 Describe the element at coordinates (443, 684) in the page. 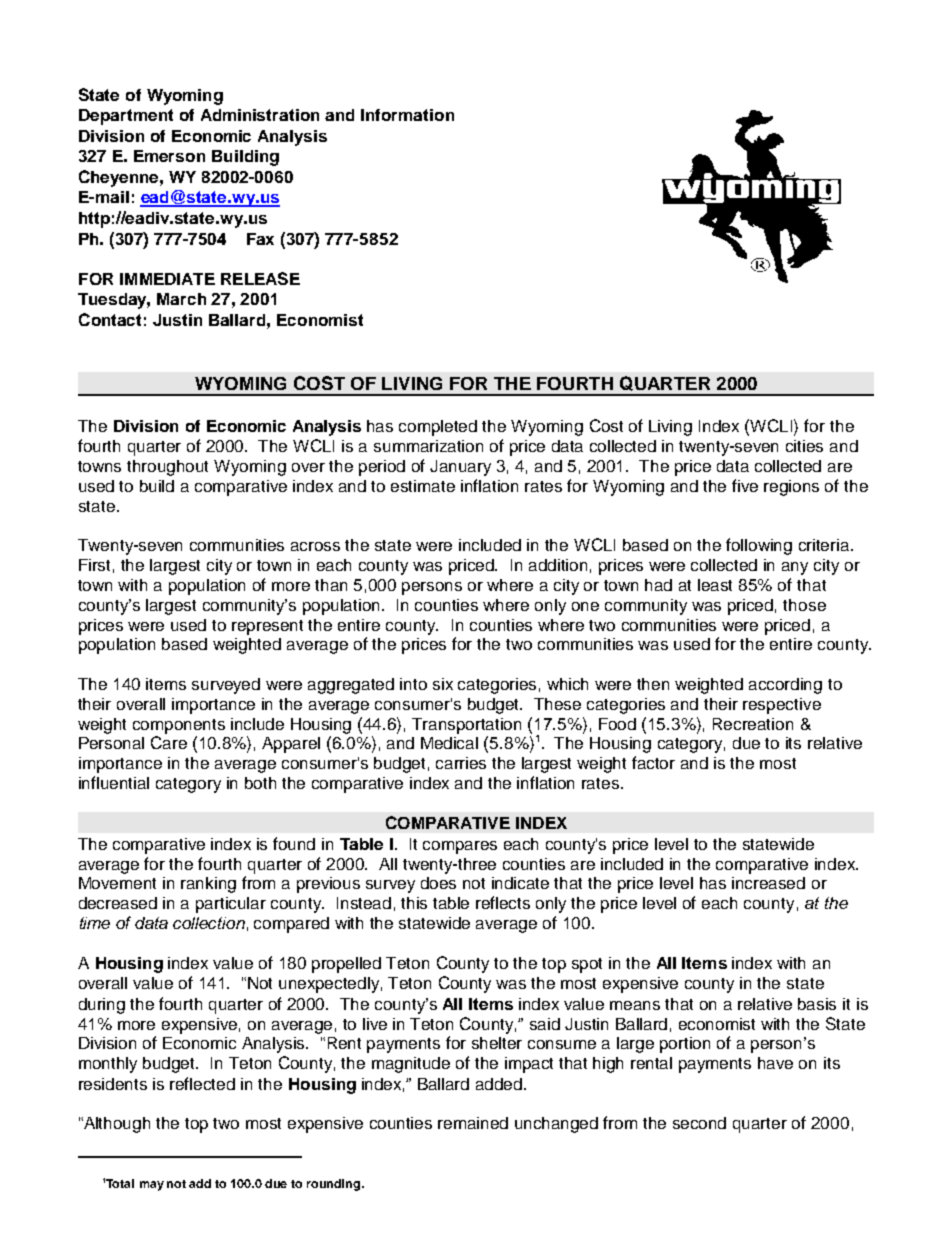

I see `six` at that location.
